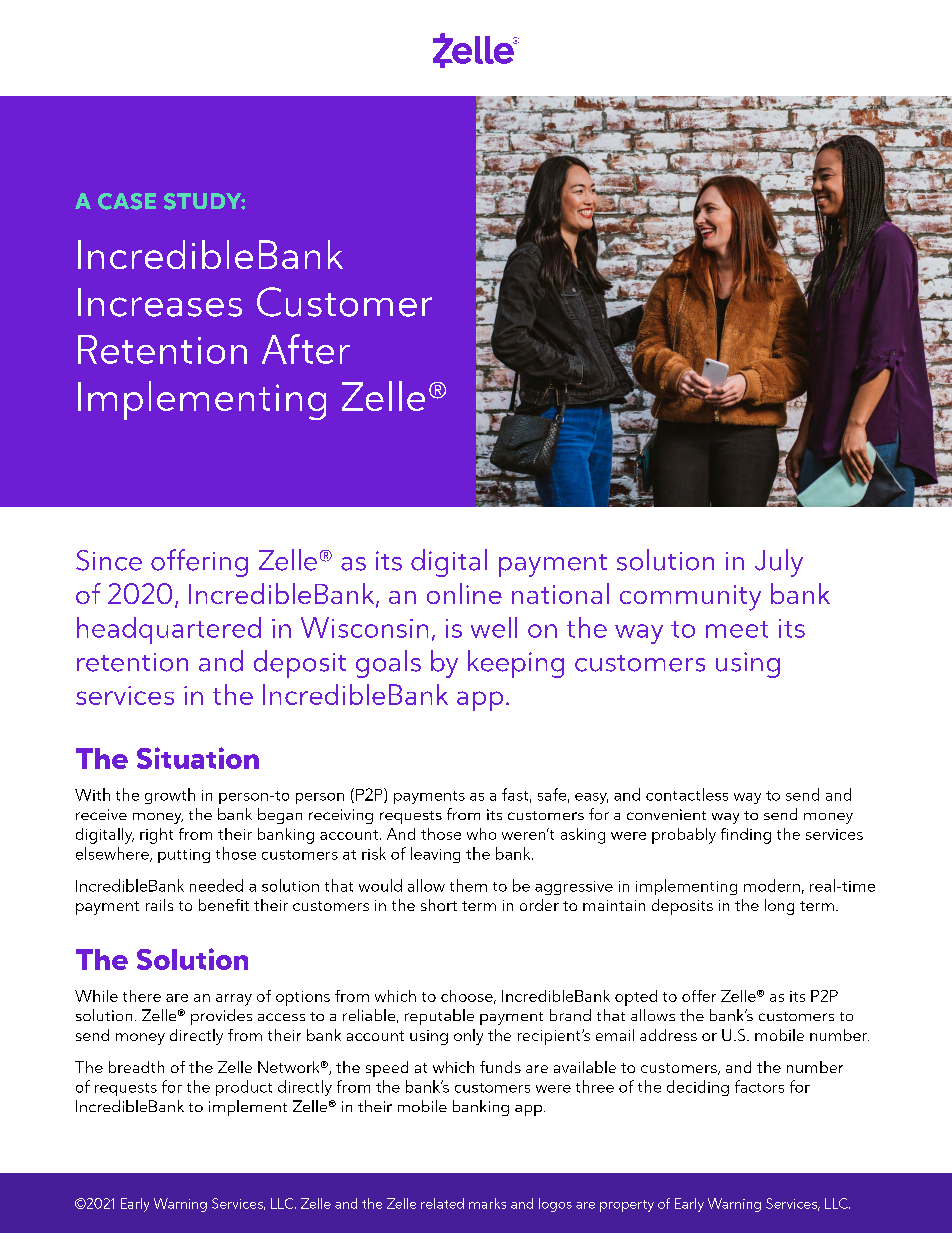  I want to click on short, so click(439, 905).
